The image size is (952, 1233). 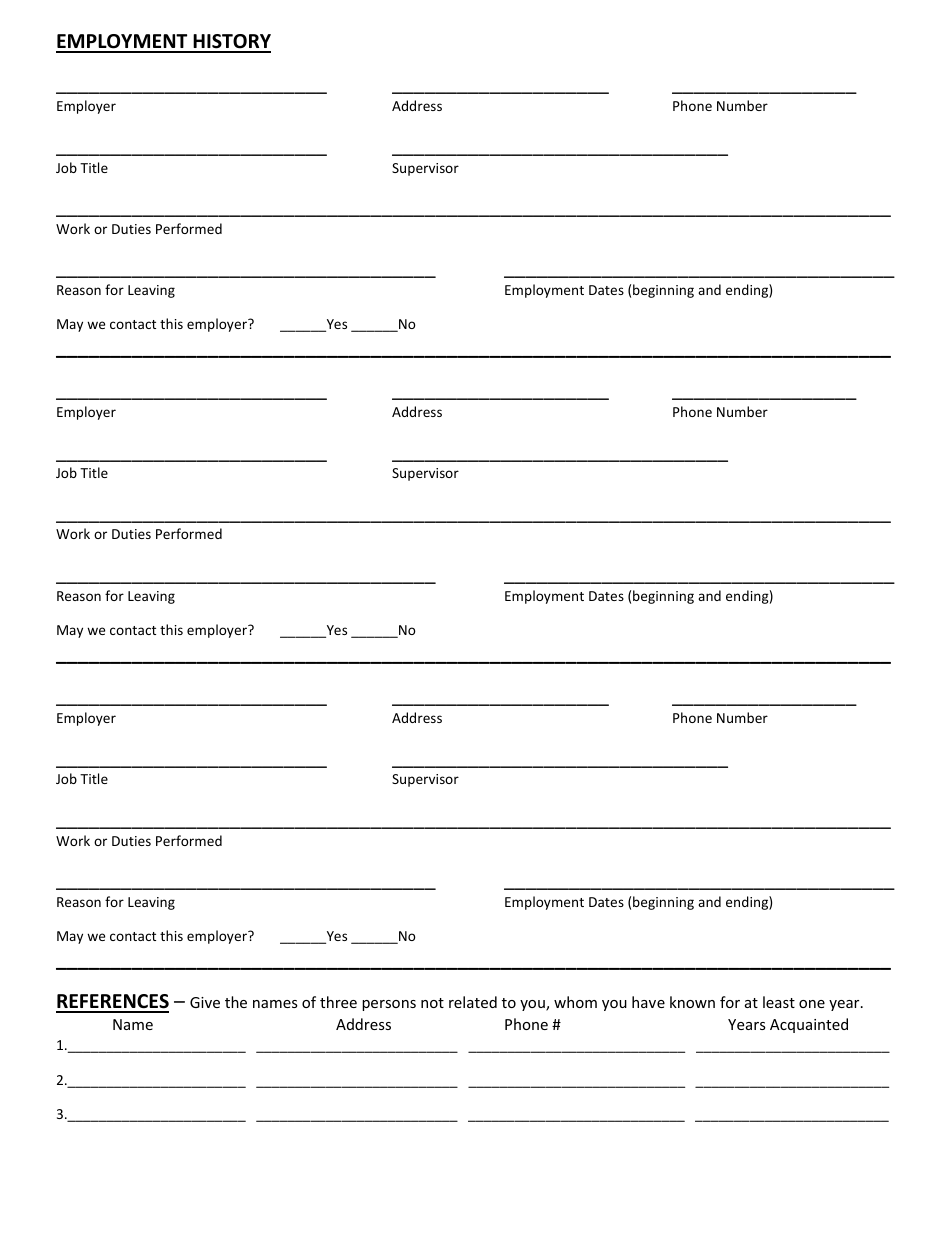 What do you see at coordinates (112, 1003) in the screenshot?
I see `REFERENCES` at bounding box center [112, 1003].
